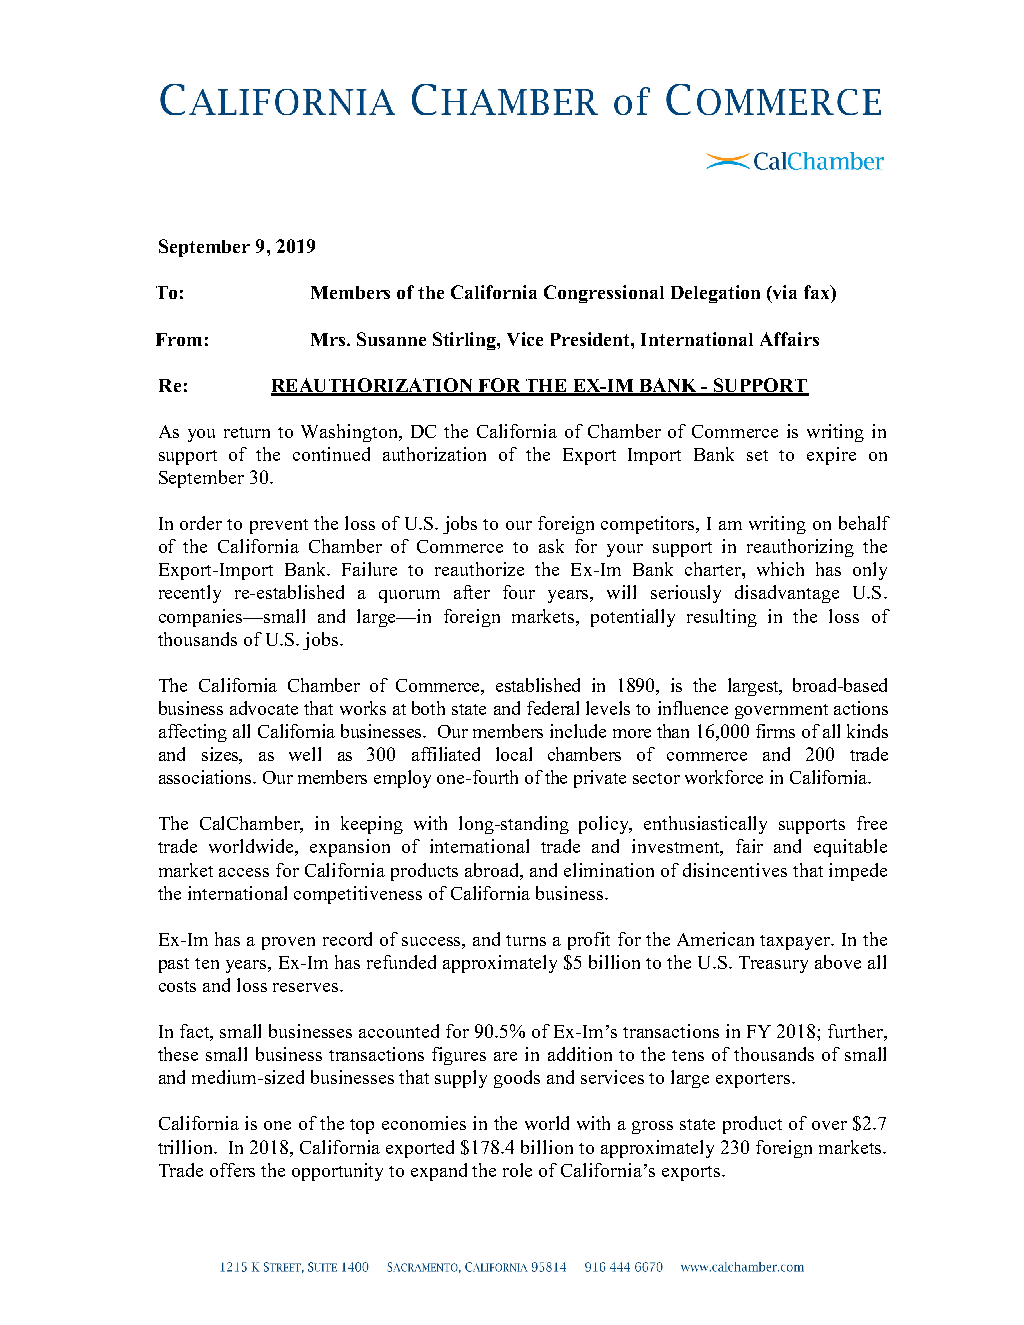 Image resolution: width=1024 pixels, height=1325 pixels. What do you see at coordinates (264, 708) in the screenshot?
I see `advocate` at bounding box center [264, 708].
